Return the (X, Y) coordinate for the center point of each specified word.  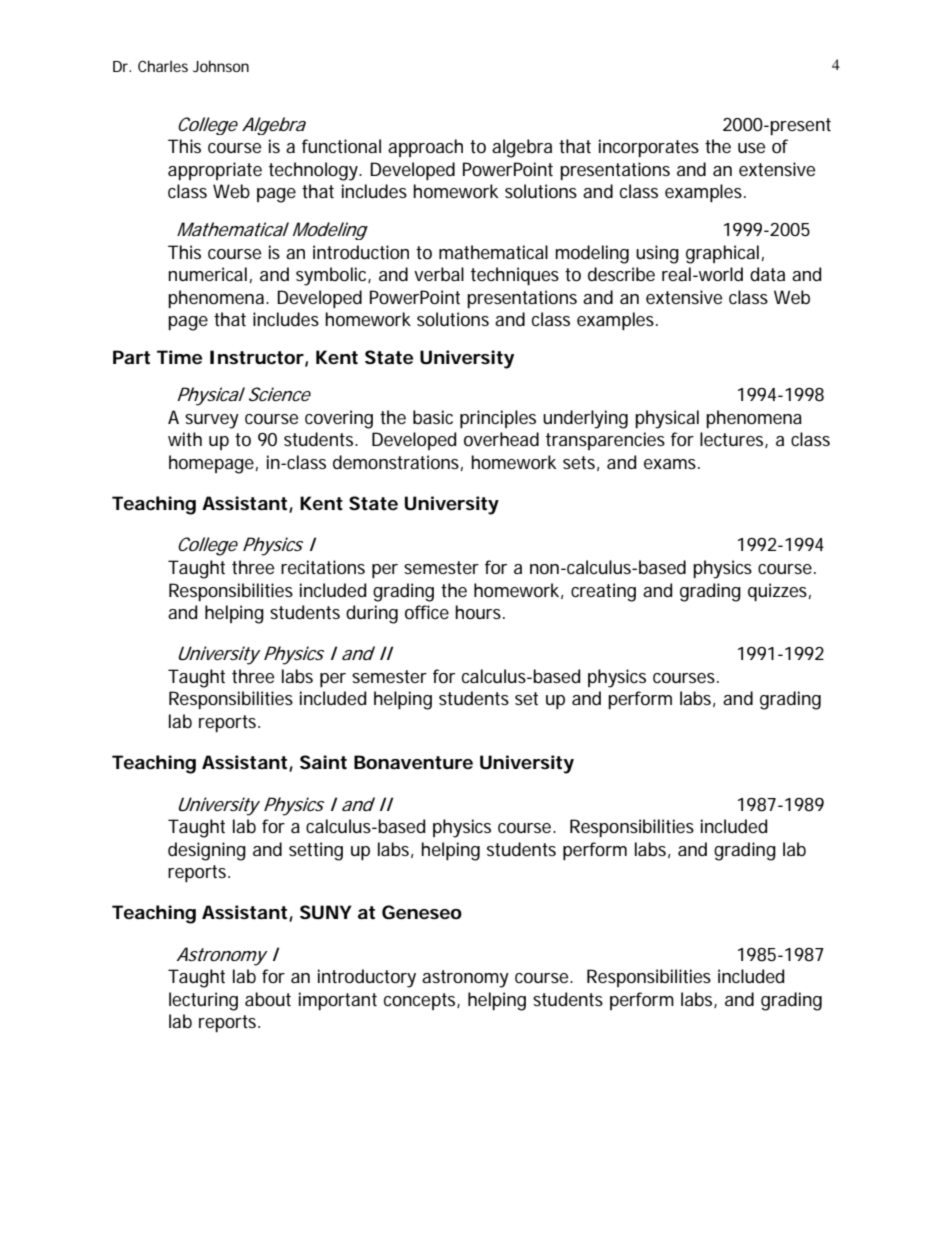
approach (425, 148)
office (427, 612)
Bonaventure (413, 762)
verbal (439, 274)
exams (672, 464)
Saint (323, 762)
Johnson (221, 66)
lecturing (203, 1001)
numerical (207, 274)
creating (603, 592)
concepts (422, 1001)
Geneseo (422, 912)
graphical (722, 254)
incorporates (649, 148)
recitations (323, 567)
